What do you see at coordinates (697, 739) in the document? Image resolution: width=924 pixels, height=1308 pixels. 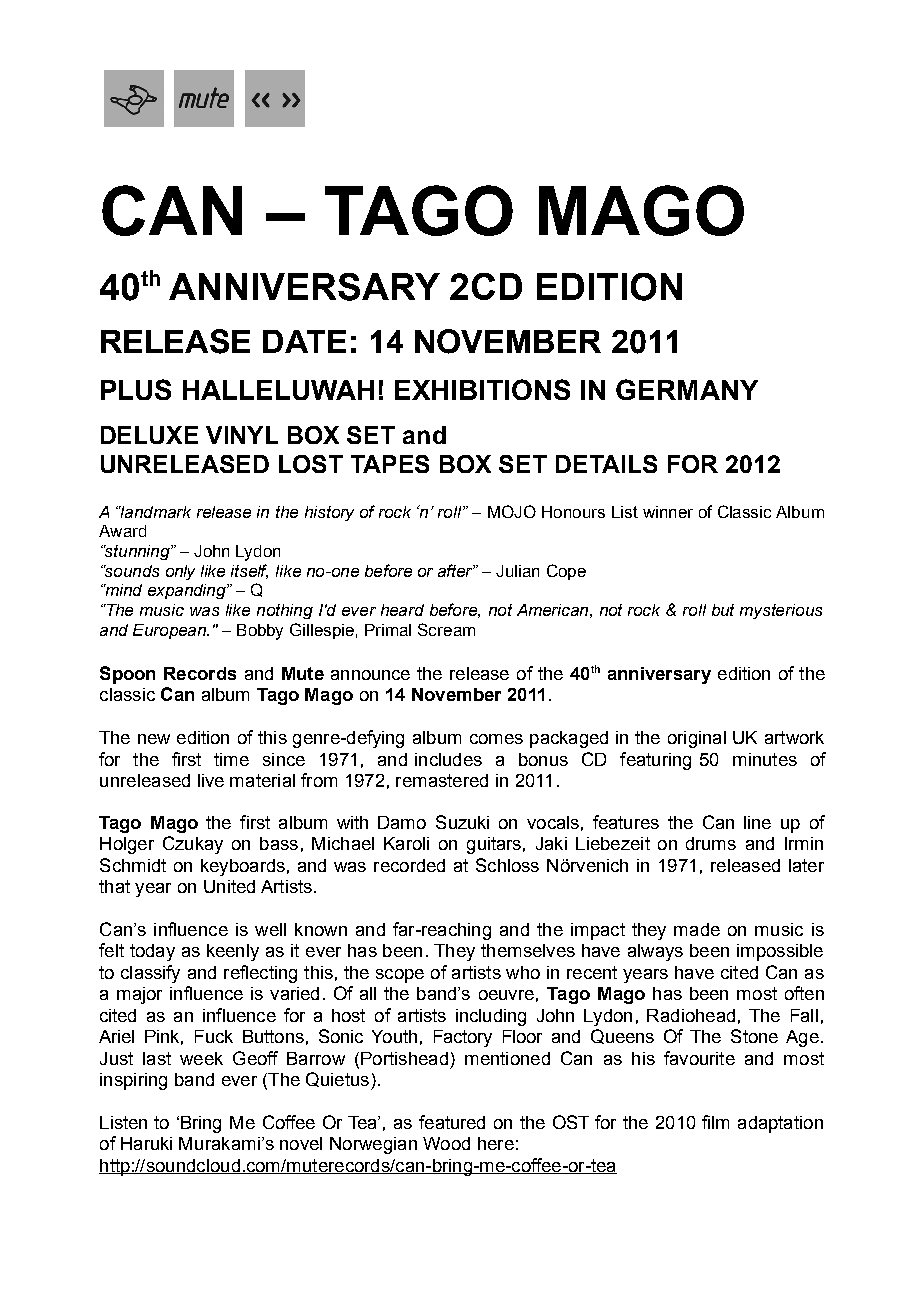 I see `original` at bounding box center [697, 739].
